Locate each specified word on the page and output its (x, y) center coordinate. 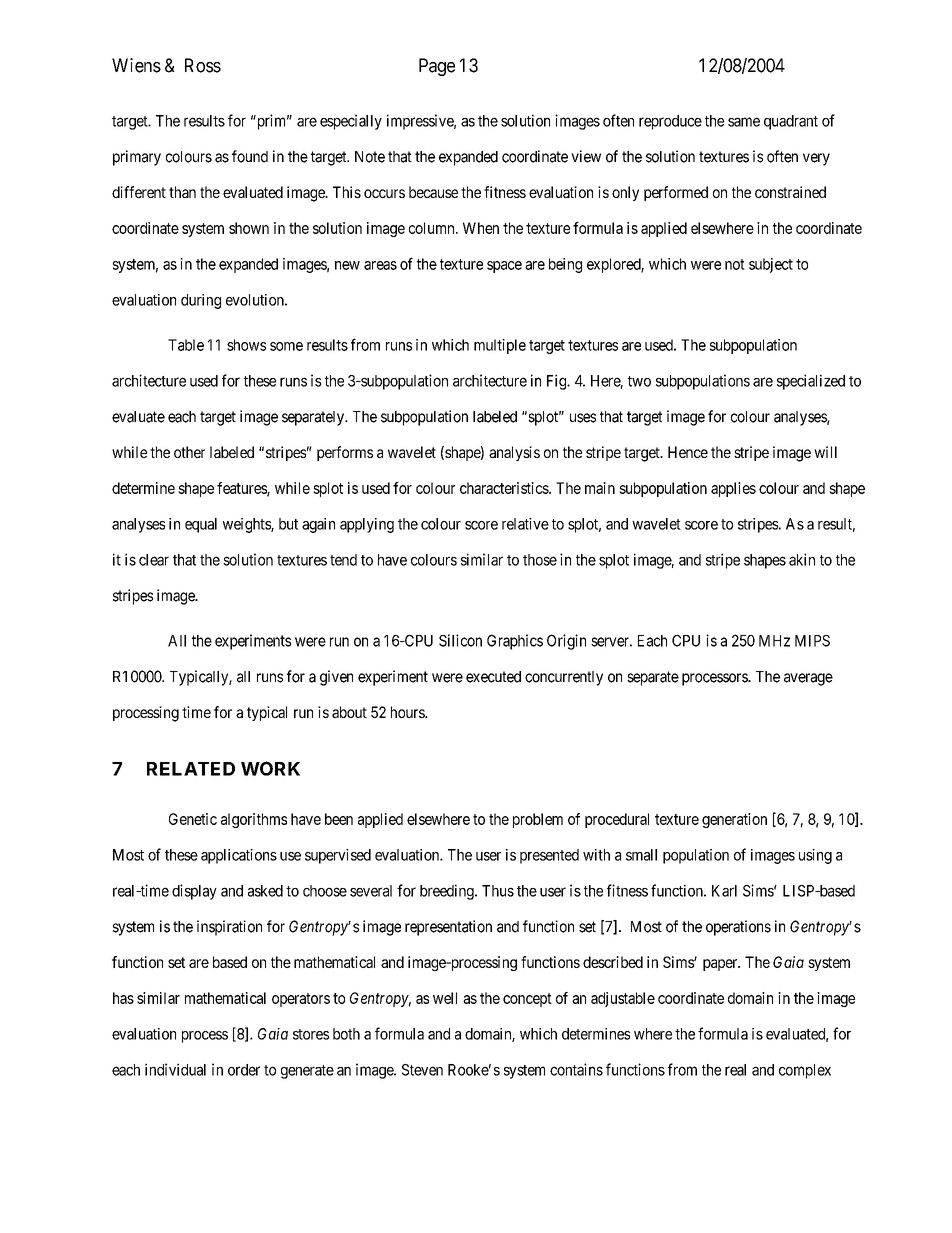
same (744, 122)
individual (175, 1069)
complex (805, 1071)
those (540, 560)
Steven (422, 1070)
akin (802, 559)
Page (437, 67)
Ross (203, 65)
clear (154, 560)
